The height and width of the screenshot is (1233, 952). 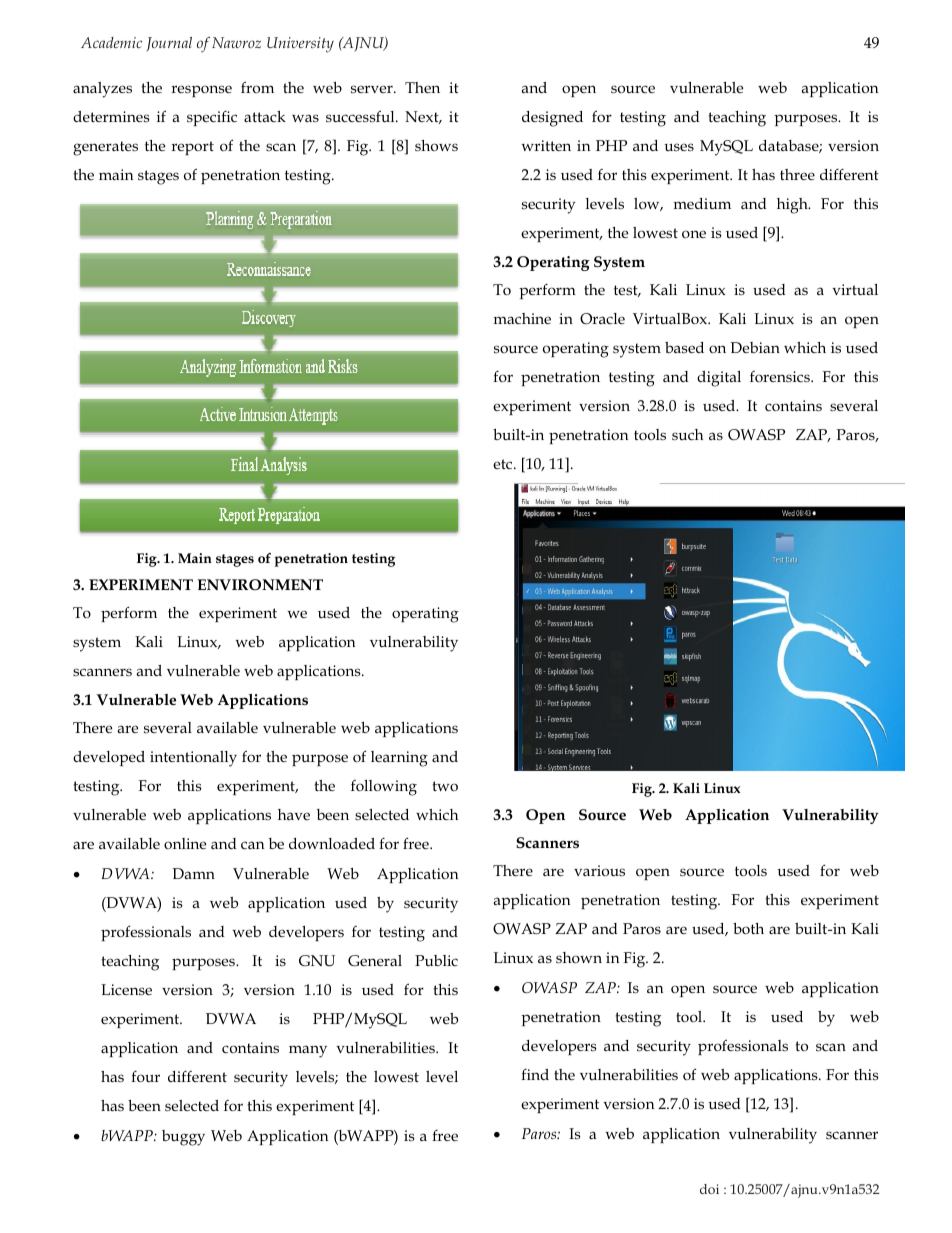 I want to click on learning, so click(x=399, y=759).
